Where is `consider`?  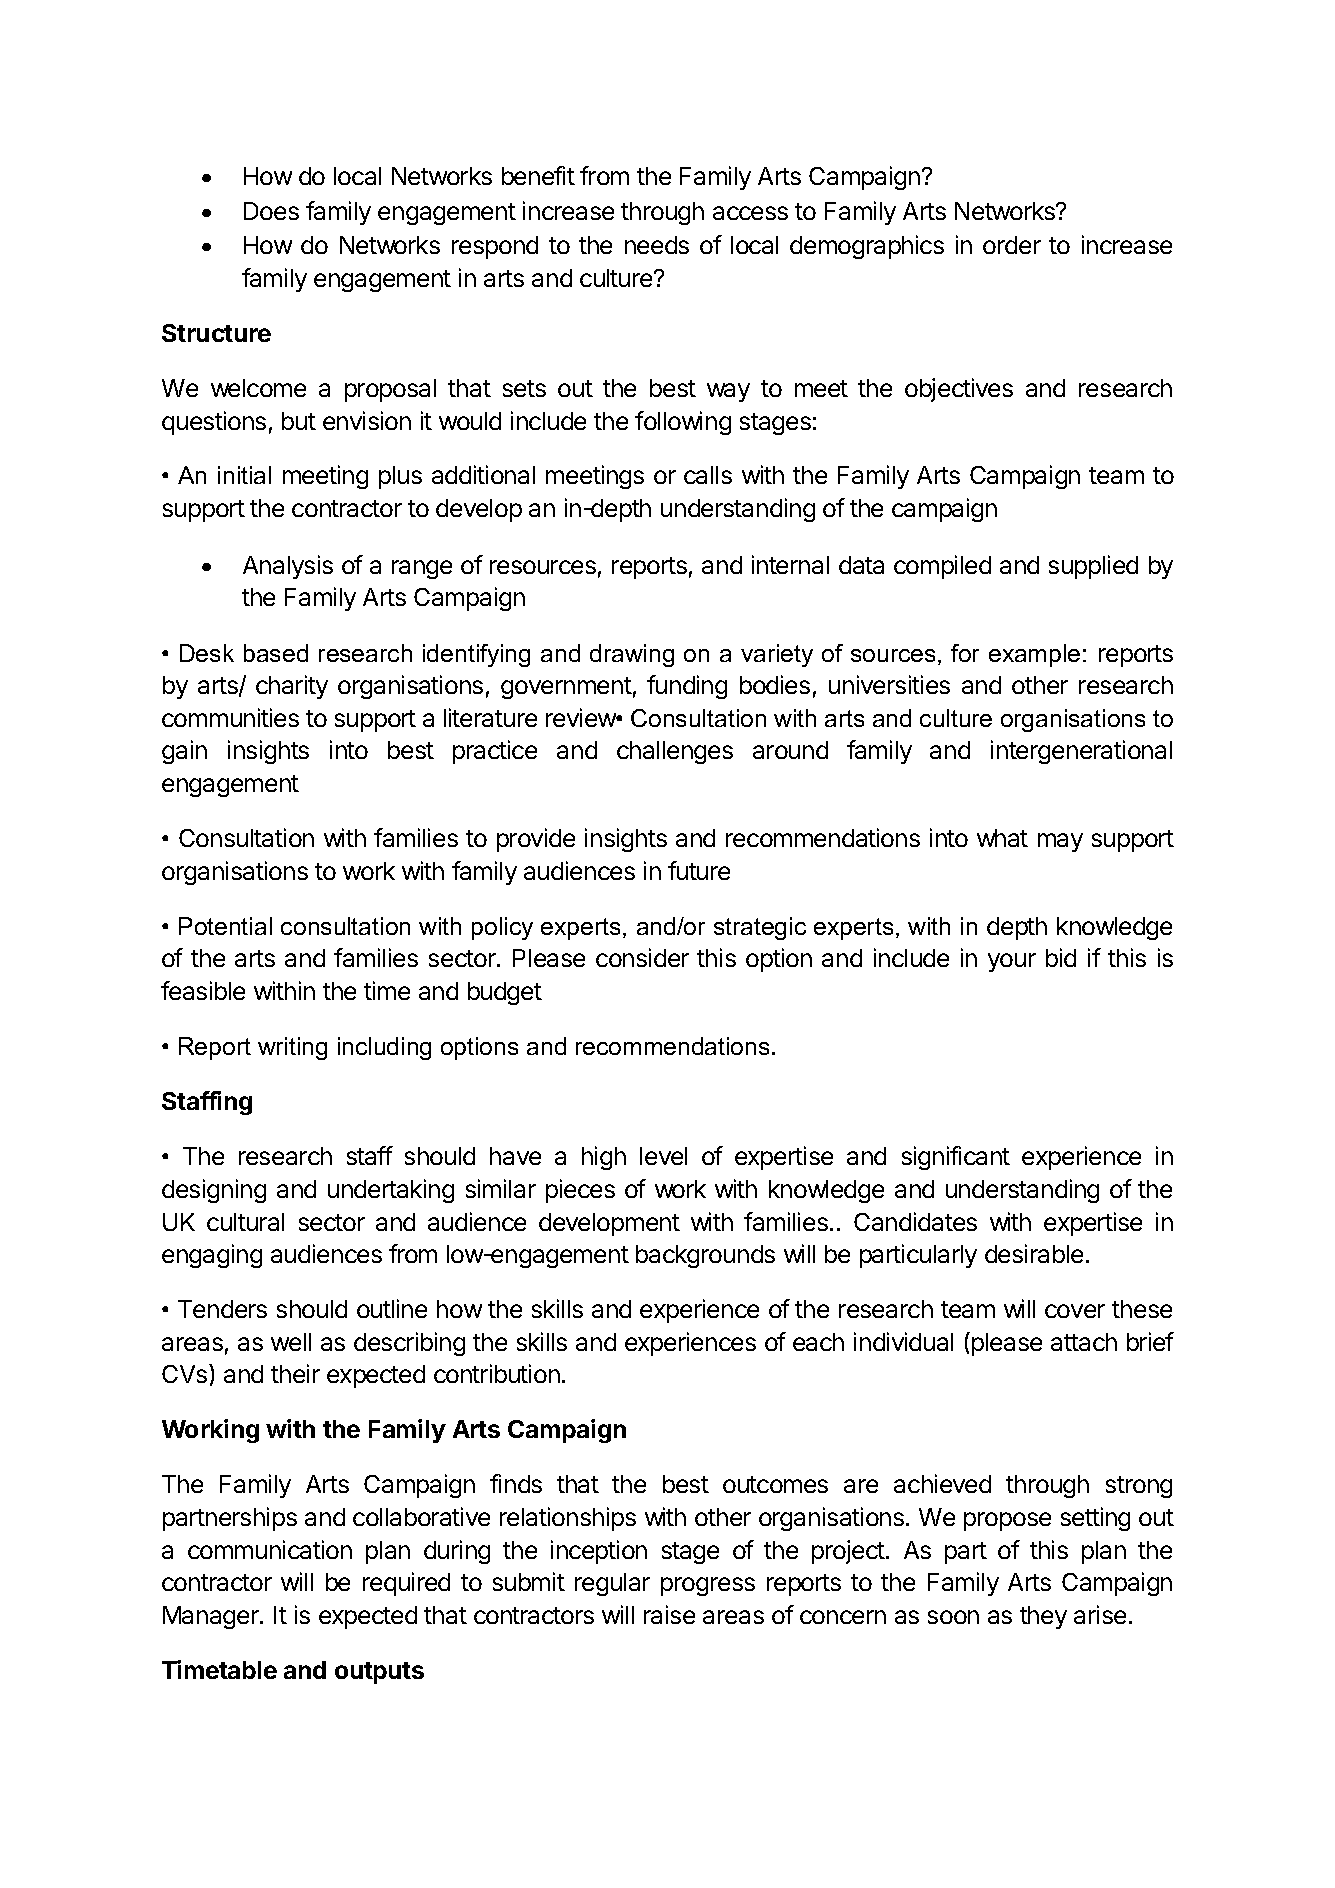
consider is located at coordinates (642, 957).
